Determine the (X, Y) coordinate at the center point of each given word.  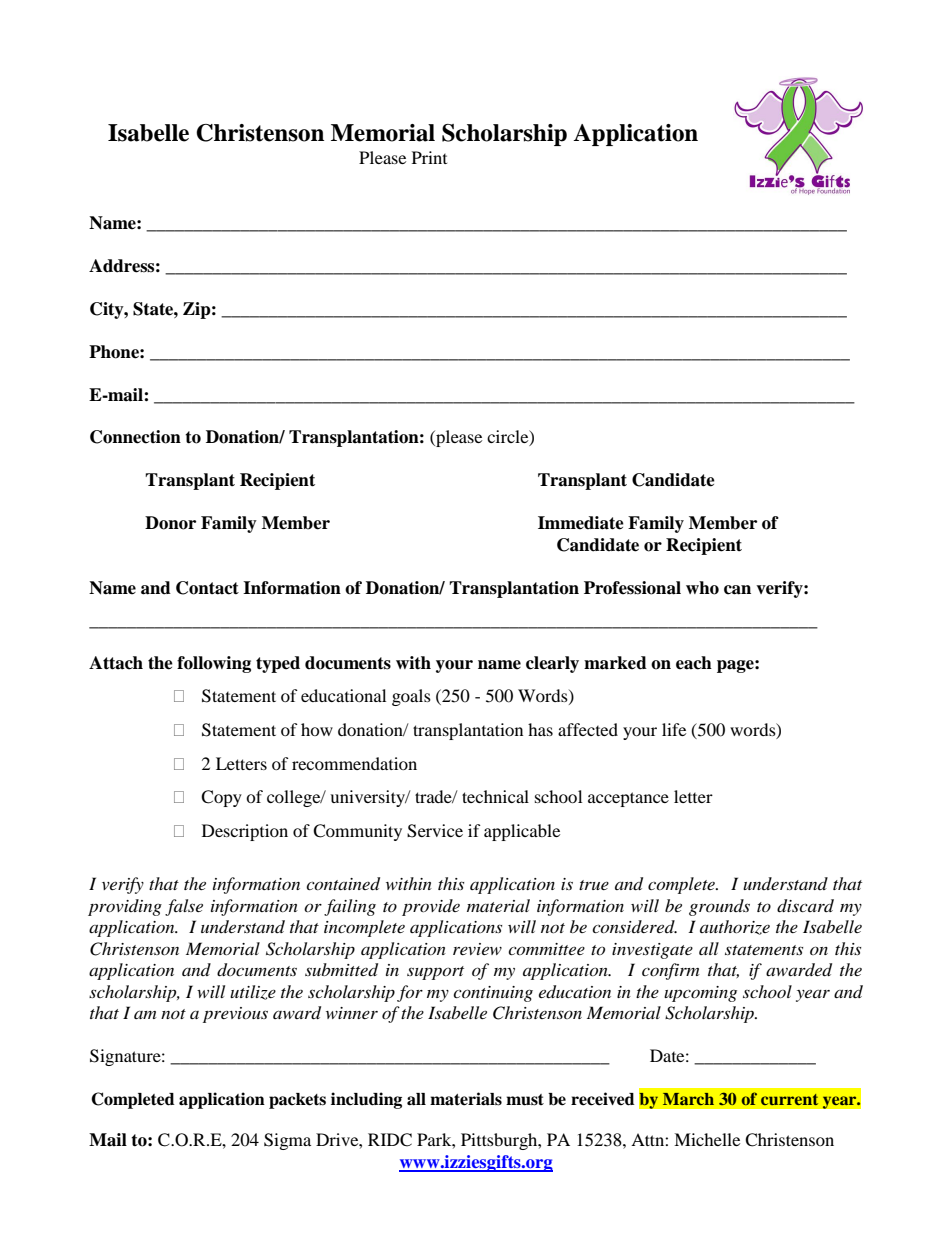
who (702, 588)
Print (429, 157)
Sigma (287, 1141)
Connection (135, 437)
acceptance (628, 799)
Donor (170, 523)
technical (495, 796)
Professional (632, 588)
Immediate (581, 523)
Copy (221, 798)
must (525, 1100)
